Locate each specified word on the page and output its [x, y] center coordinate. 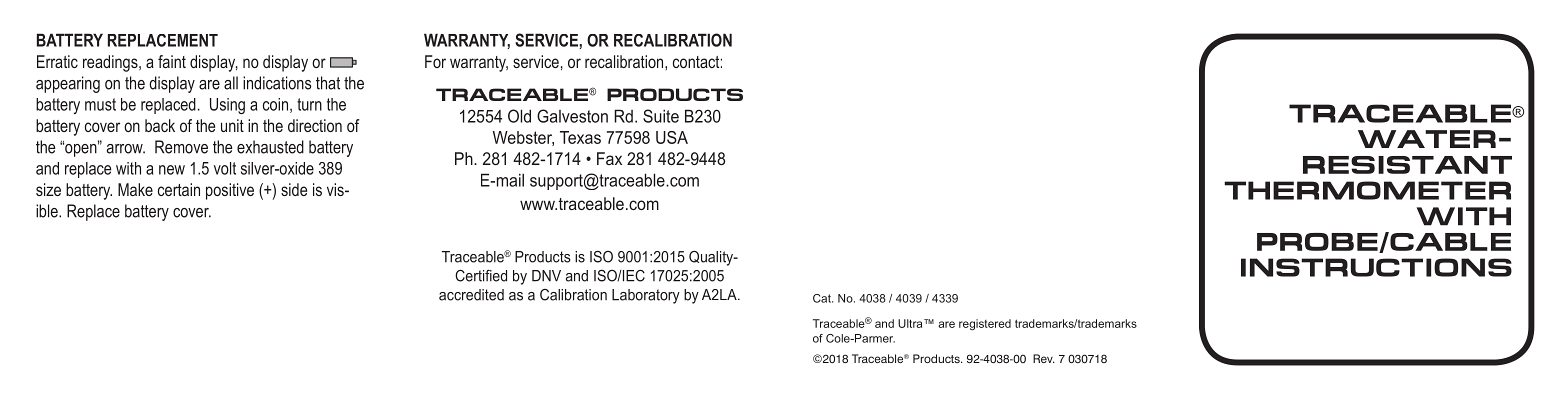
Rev [1044, 358]
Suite [661, 116]
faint [172, 61]
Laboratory [646, 296]
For [435, 61]
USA [672, 137]
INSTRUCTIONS [1376, 267]
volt [225, 168]
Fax [609, 158]
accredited [471, 295]
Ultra [911, 323]
